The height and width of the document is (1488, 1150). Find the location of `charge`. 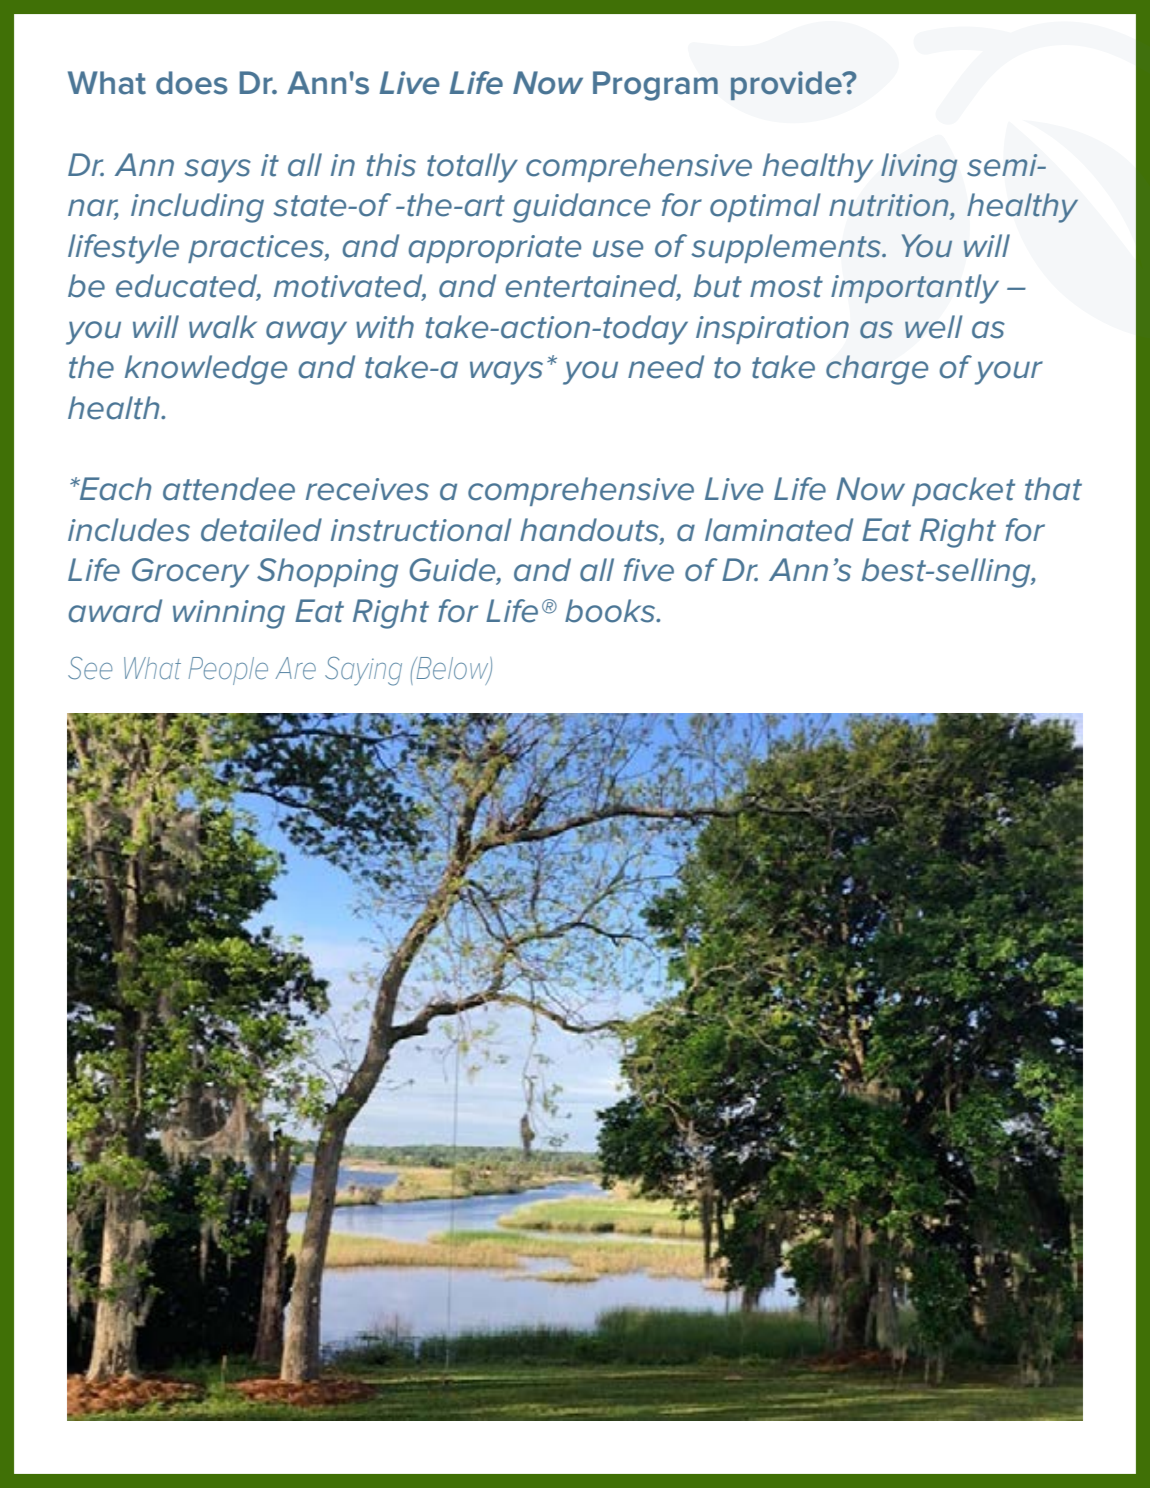

charge is located at coordinates (877, 370).
